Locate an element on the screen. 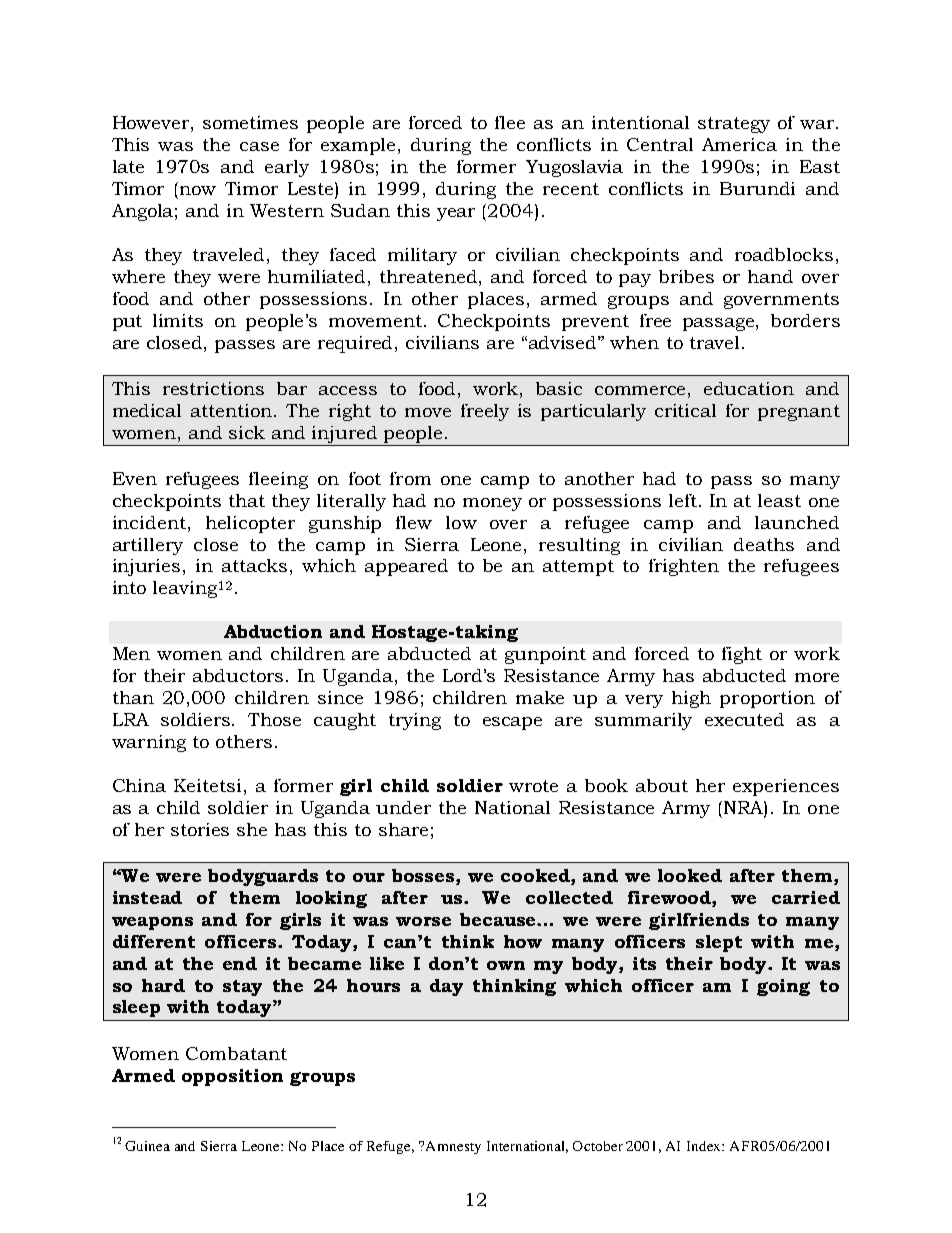 This screenshot has width=952, height=1233. looked is located at coordinates (690, 875).
